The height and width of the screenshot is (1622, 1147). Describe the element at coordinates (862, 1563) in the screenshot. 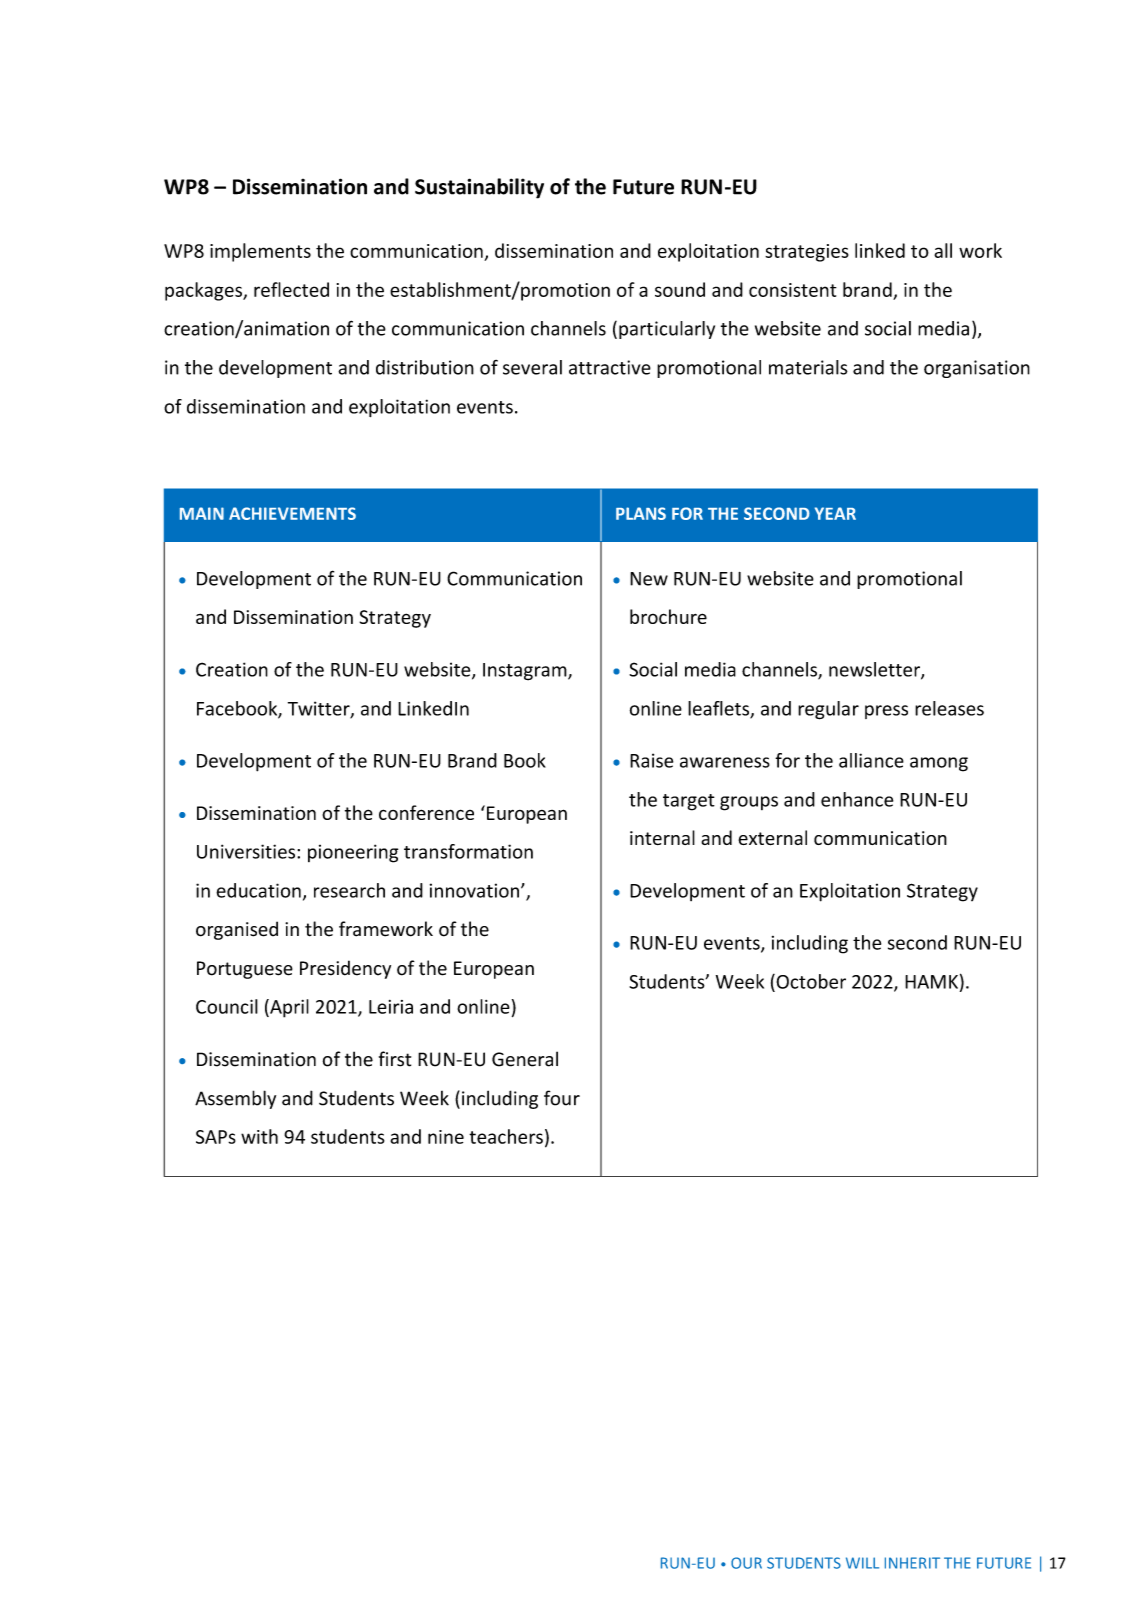

I see `WILL` at that location.
